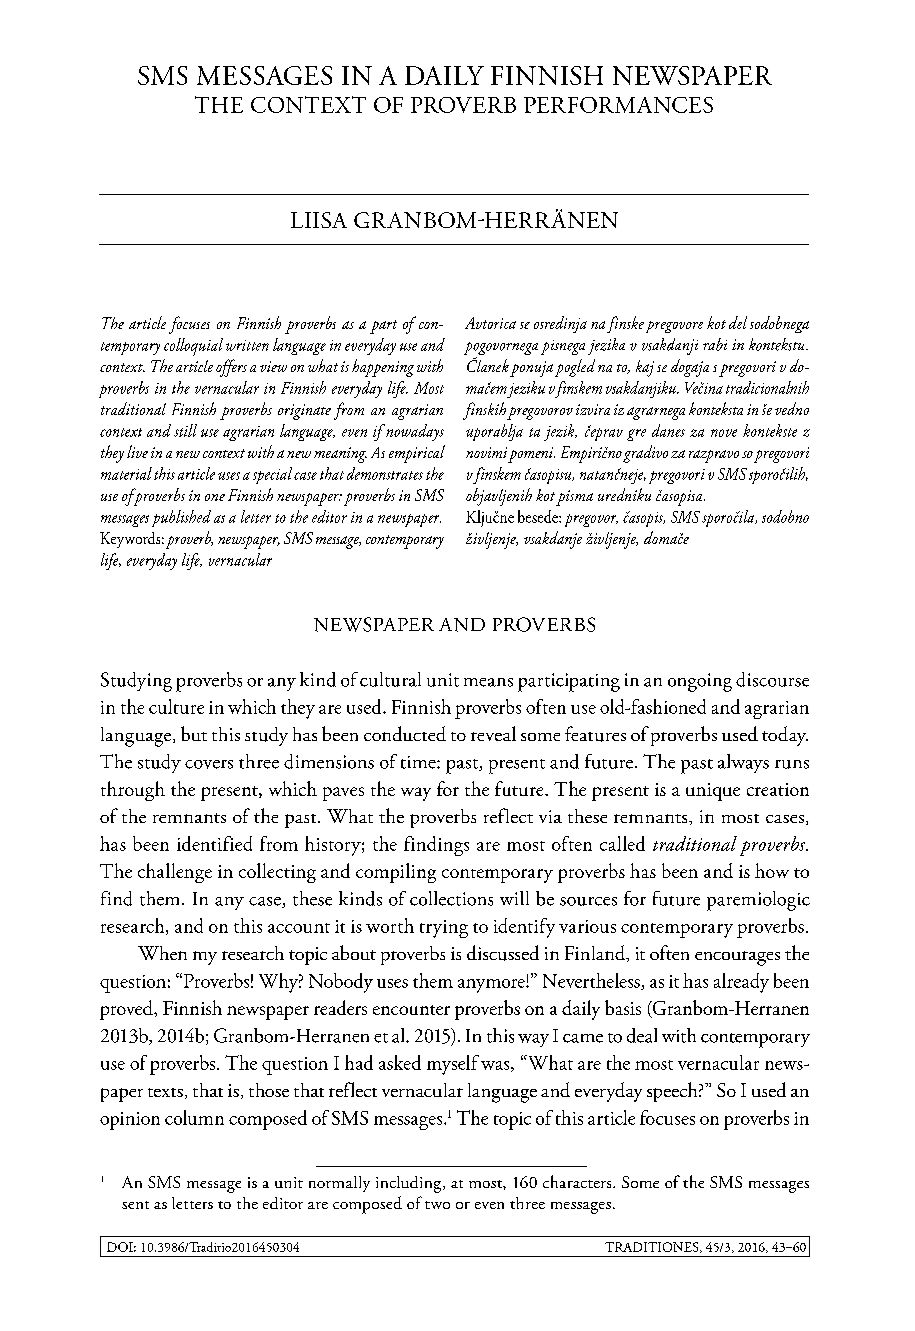  Describe the element at coordinates (451, 898) in the screenshot. I see `collections` at that location.
